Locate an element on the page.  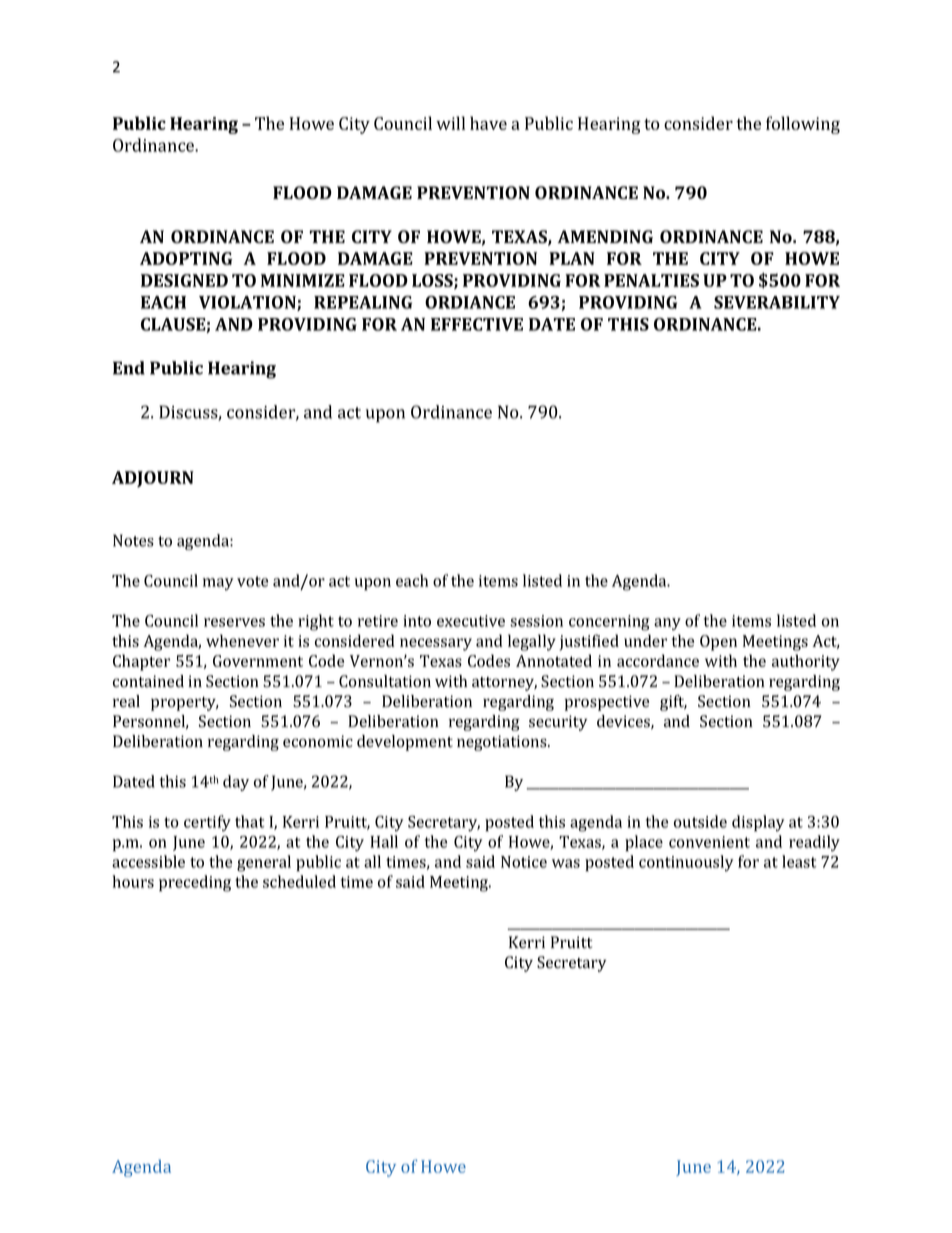
SEVERABILITY is located at coordinates (777, 302).
